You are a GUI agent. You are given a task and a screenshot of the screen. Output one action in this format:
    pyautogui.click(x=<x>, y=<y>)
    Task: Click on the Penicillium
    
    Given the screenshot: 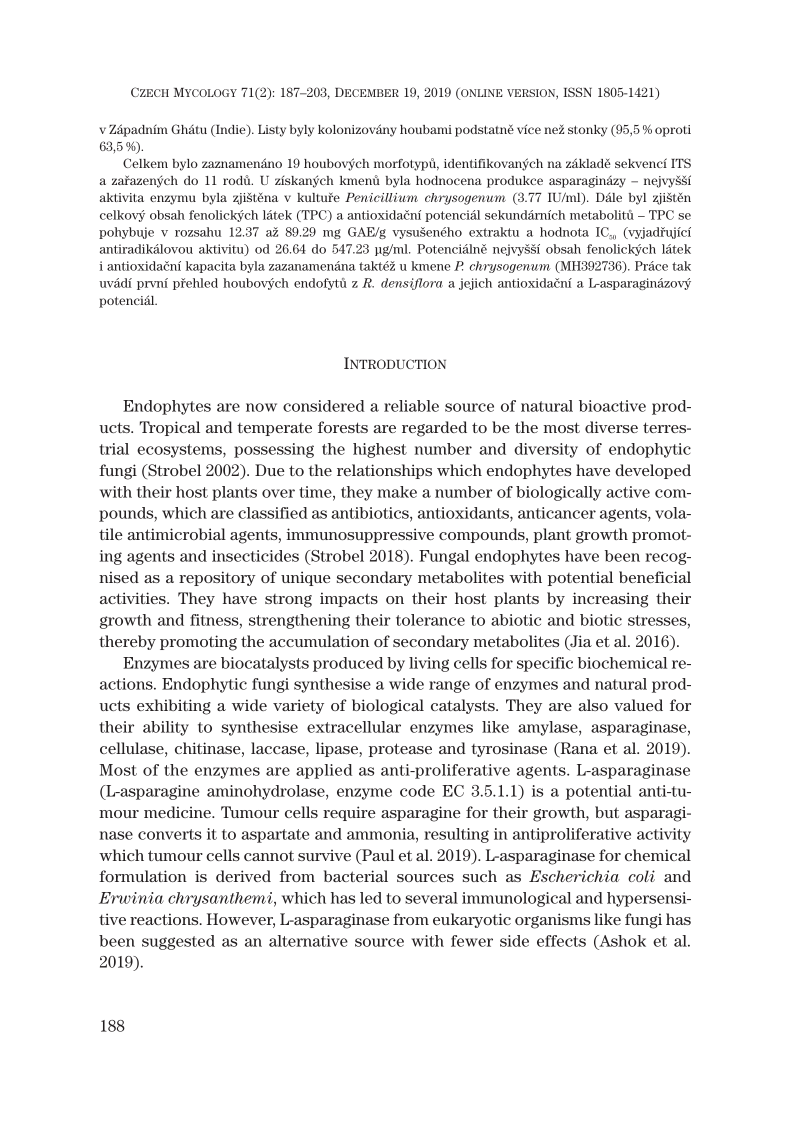 What is the action you would take?
    pyautogui.click(x=381, y=197)
